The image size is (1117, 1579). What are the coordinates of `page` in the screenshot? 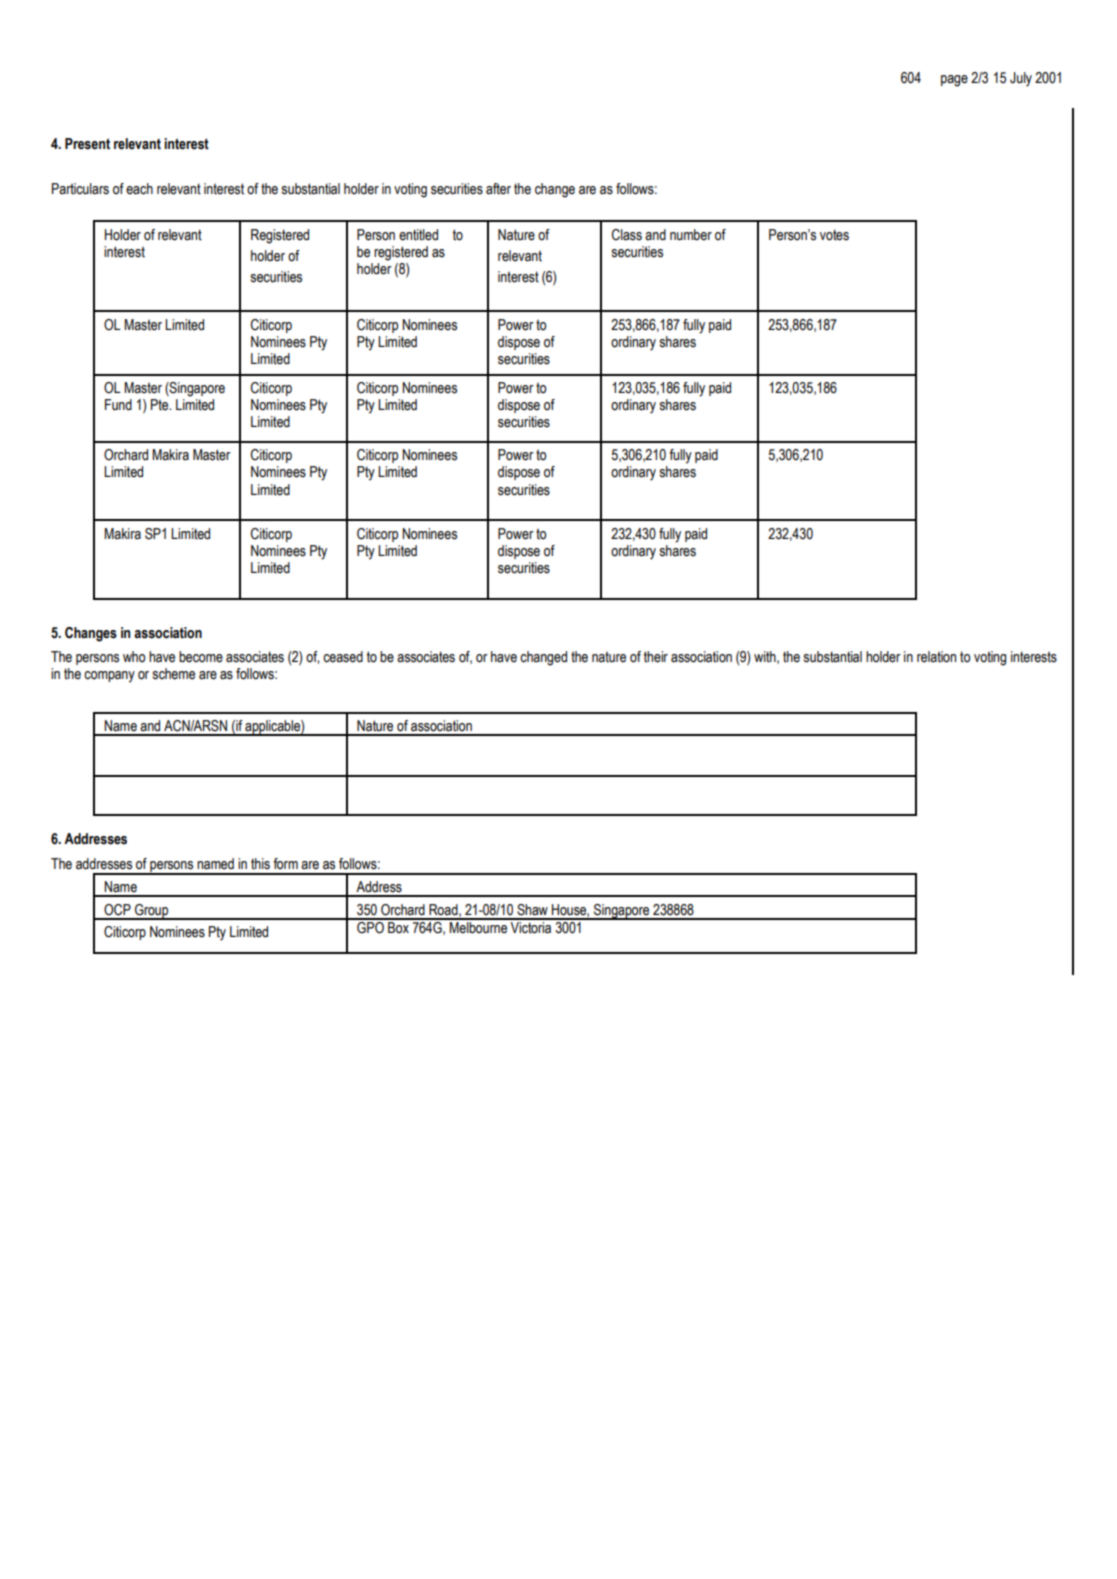 It's located at (954, 81).
